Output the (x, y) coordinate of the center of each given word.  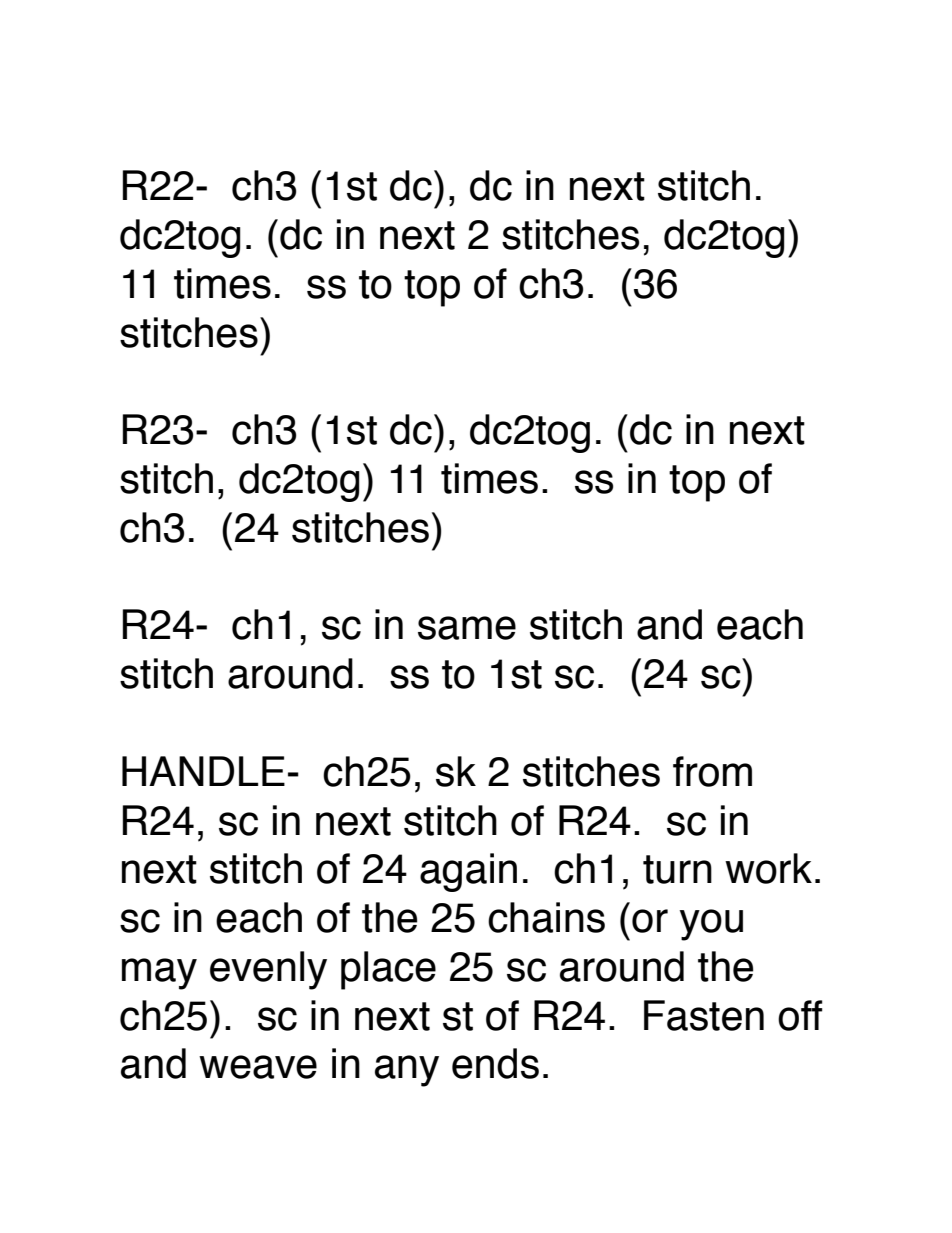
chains (546, 917)
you (711, 925)
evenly (268, 970)
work (768, 868)
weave (258, 1067)
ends (495, 1063)
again (468, 872)
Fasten (704, 1015)
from (712, 771)
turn (677, 869)
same (467, 628)
